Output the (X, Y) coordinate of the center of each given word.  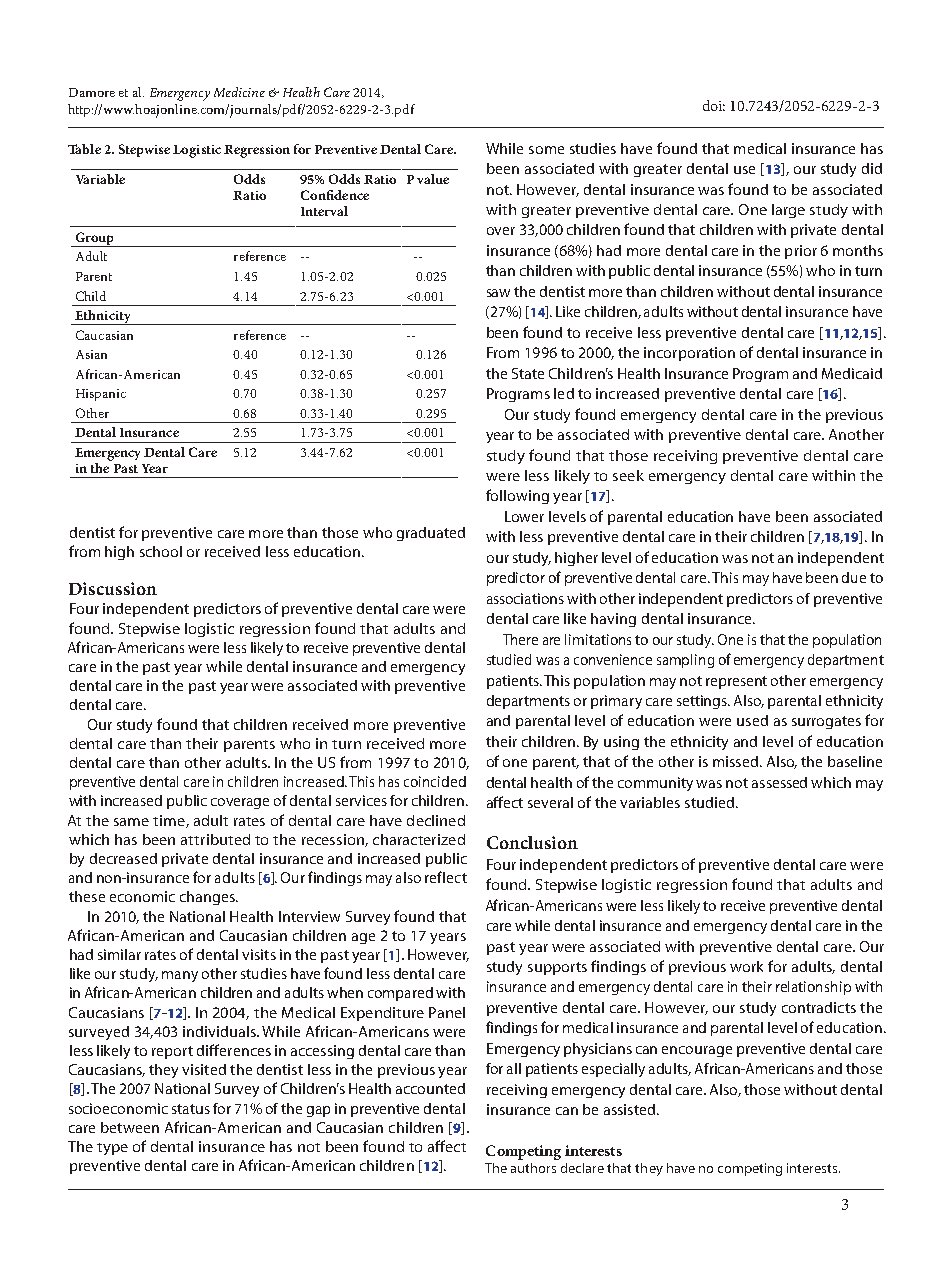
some (546, 150)
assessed (779, 782)
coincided (435, 781)
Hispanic (101, 395)
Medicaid (852, 373)
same (131, 822)
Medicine (239, 92)
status (191, 1109)
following (517, 496)
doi (714, 105)
